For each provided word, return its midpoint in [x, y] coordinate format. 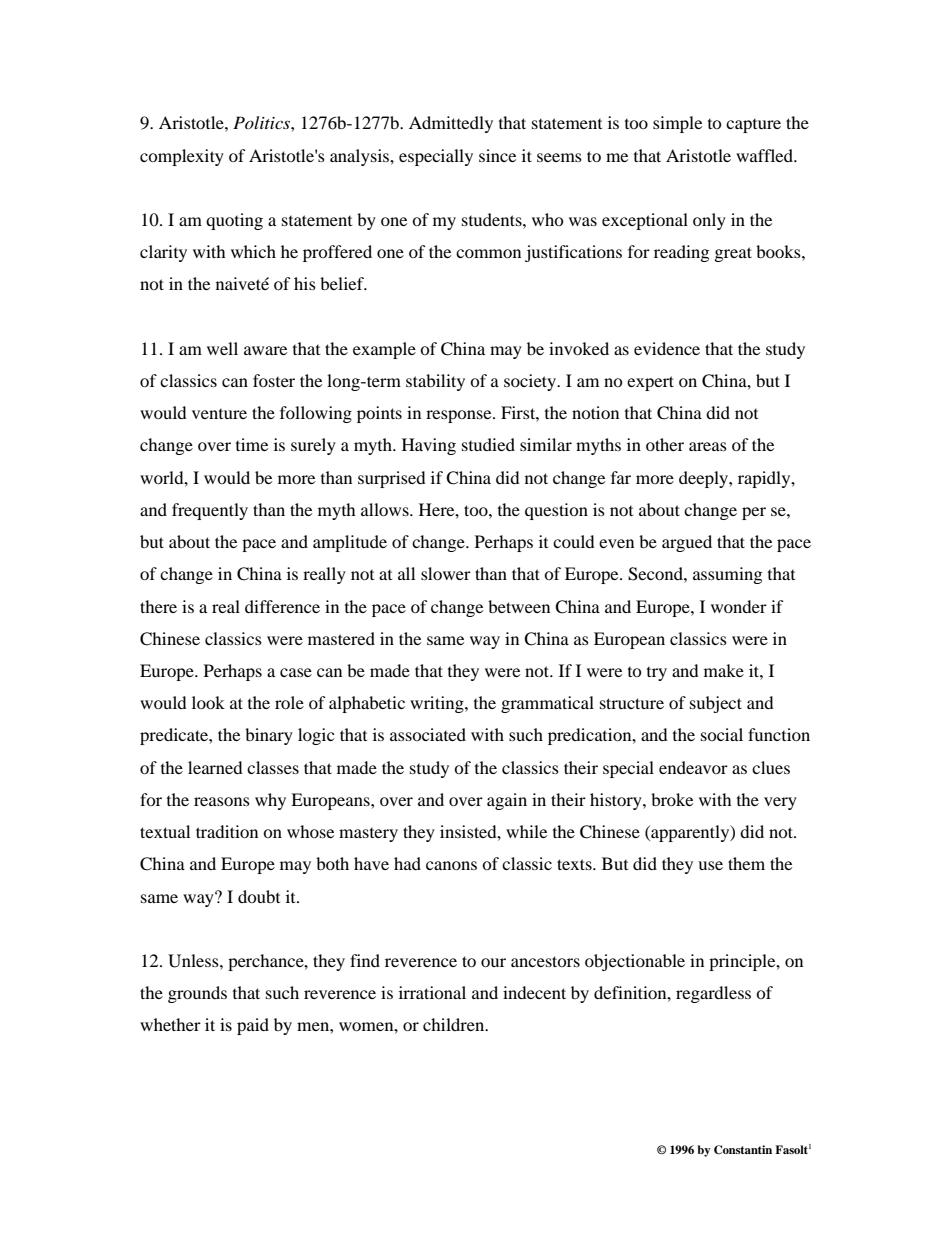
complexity [182, 157]
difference [282, 606]
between [519, 606]
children [455, 1024]
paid [253, 1026]
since [497, 155]
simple [677, 124]
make [724, 670]
